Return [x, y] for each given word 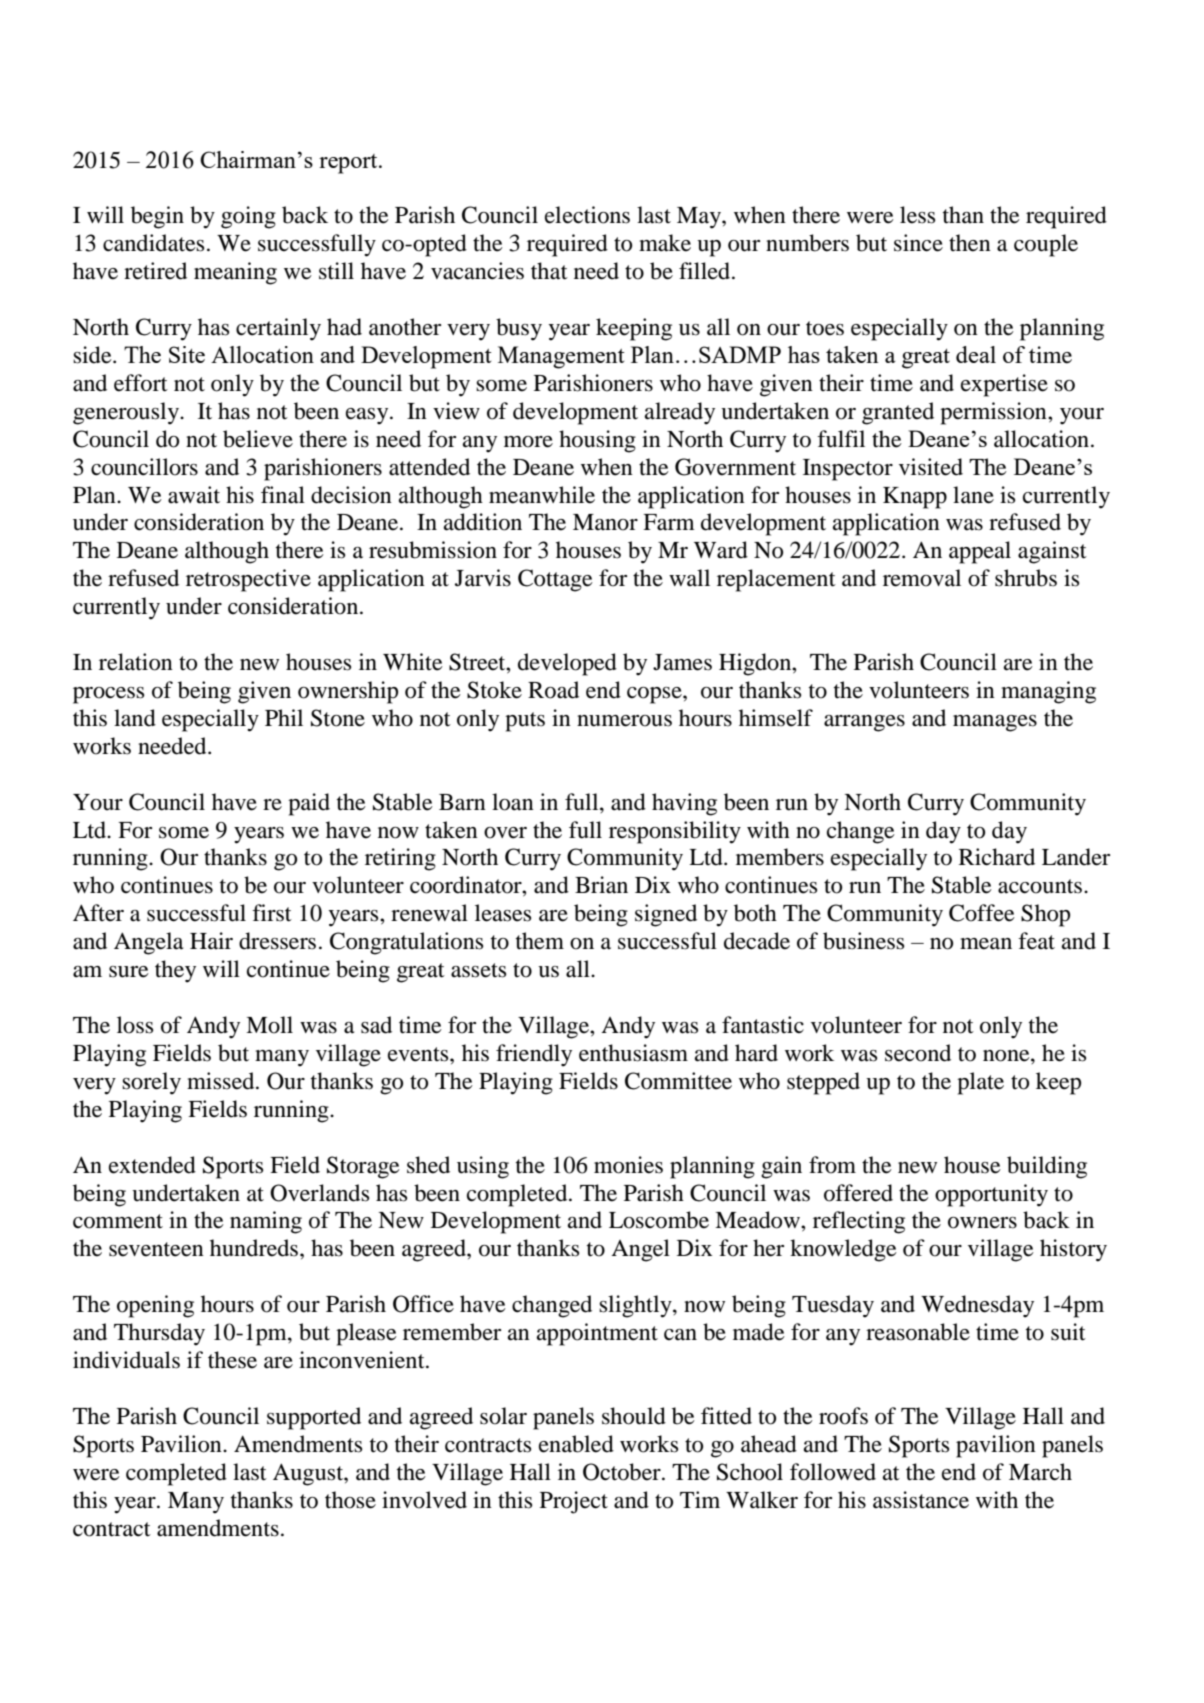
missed [222, 1081]
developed [567, 664]
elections [587, 215]
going [248, 217]
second [918, 1053]
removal [922, 578]
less [917, 215]
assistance [921, 1500]
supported [314, 1418]
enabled [576, 1444]
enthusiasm [633, 1053]
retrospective [248, 580]
